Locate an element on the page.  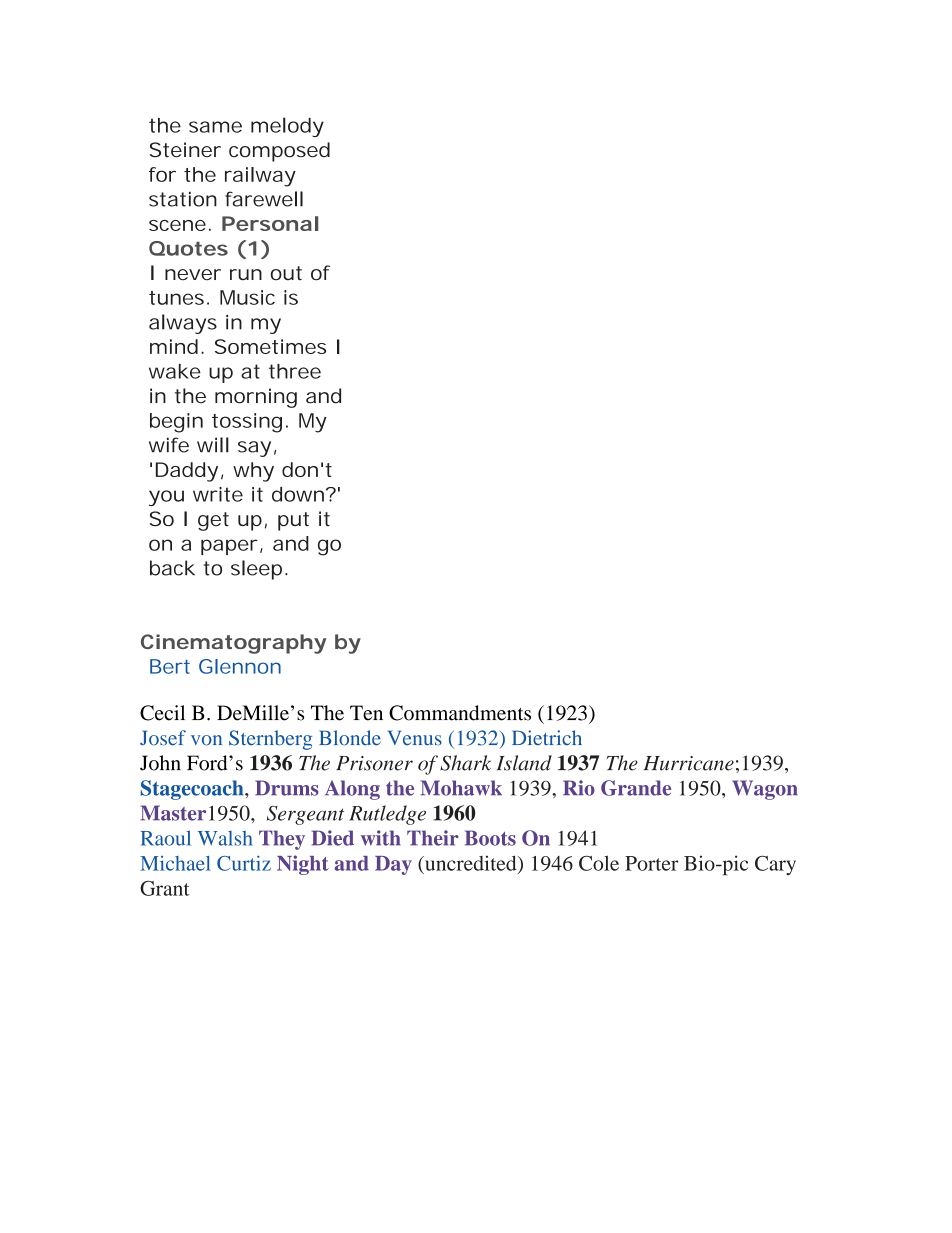
Dietrich is located at coordinates (547, 738).
